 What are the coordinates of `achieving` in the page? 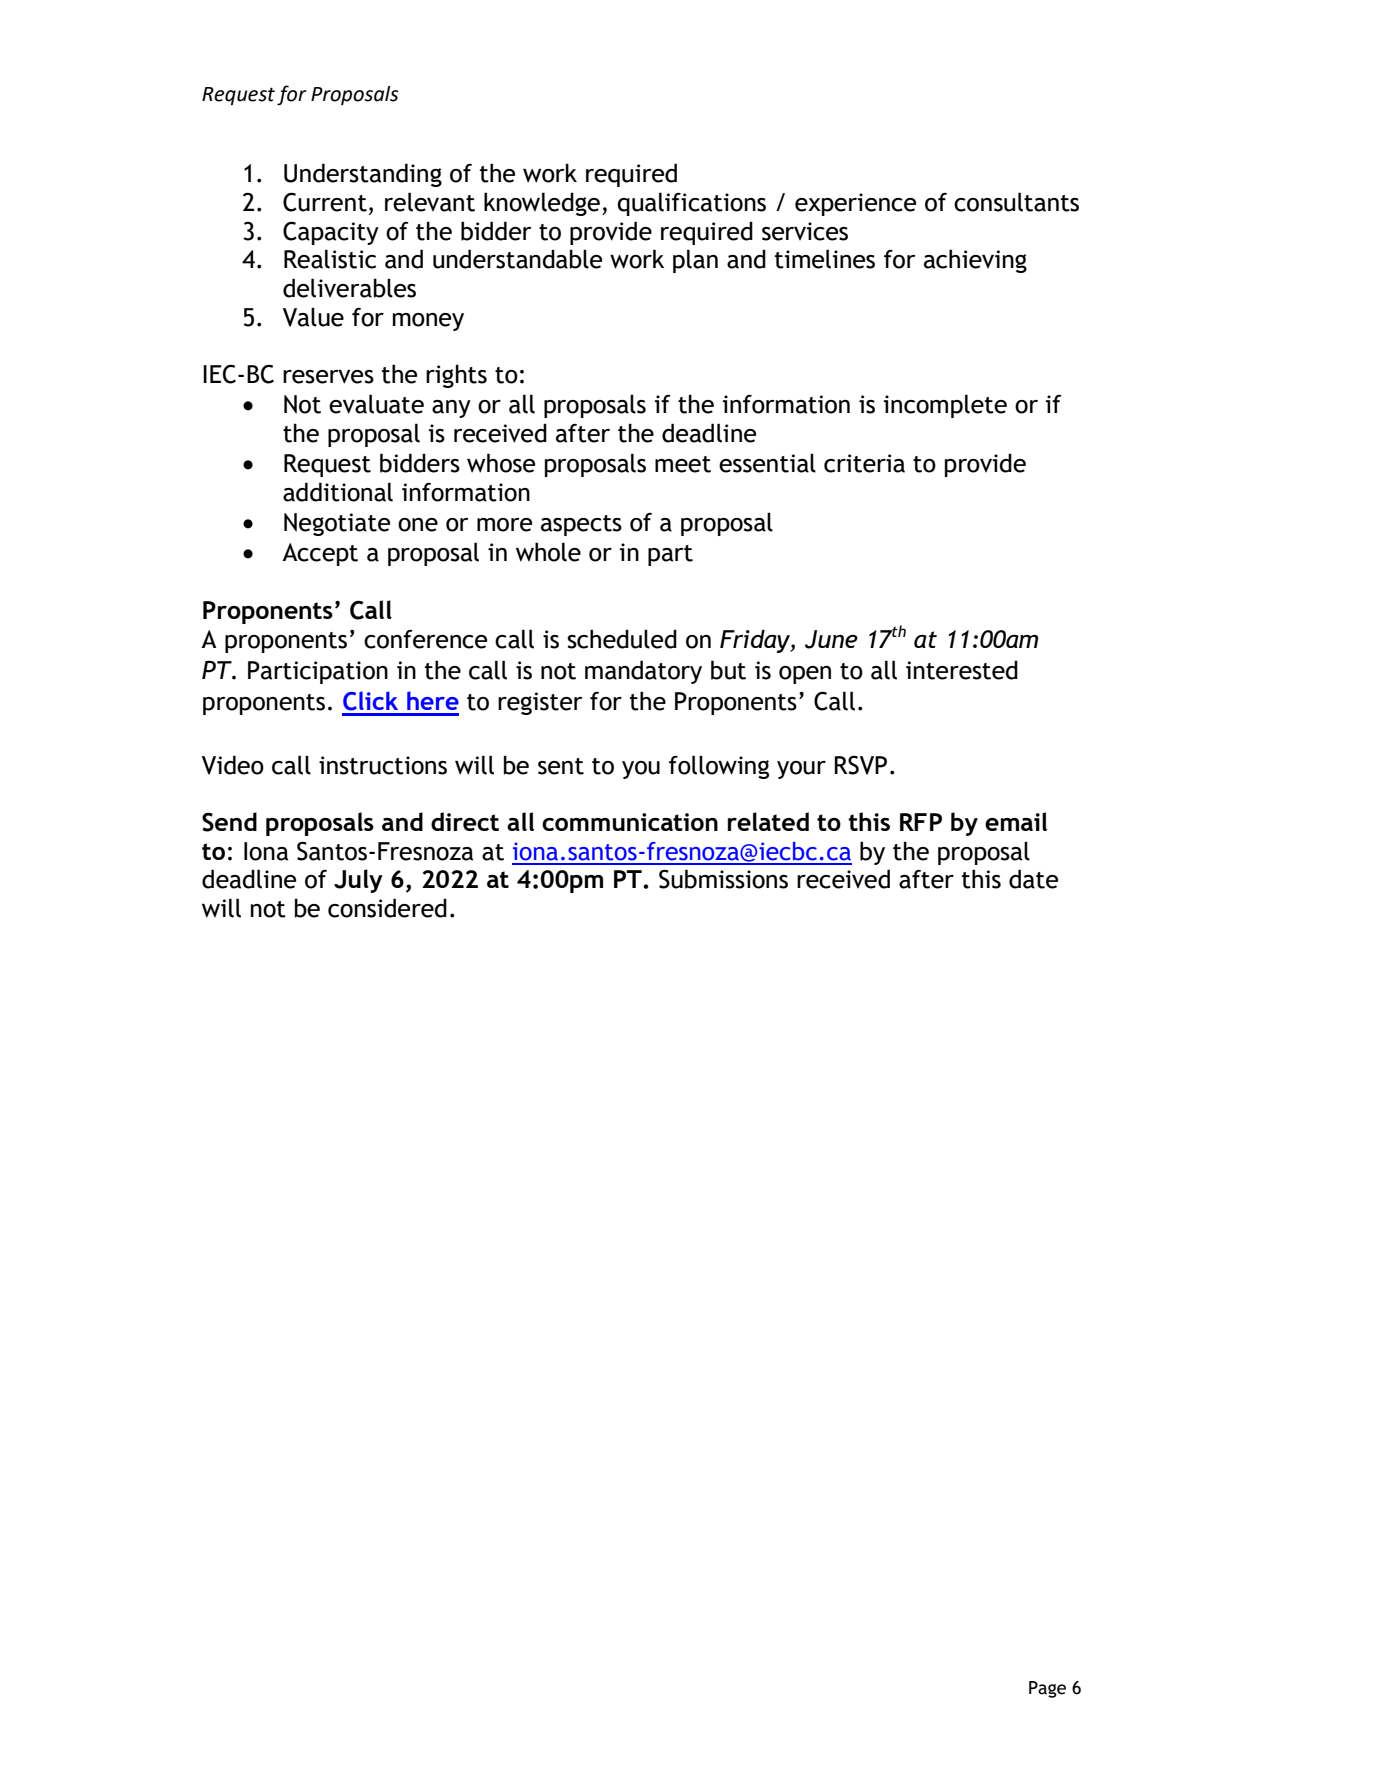 It's located at (975, 261).
